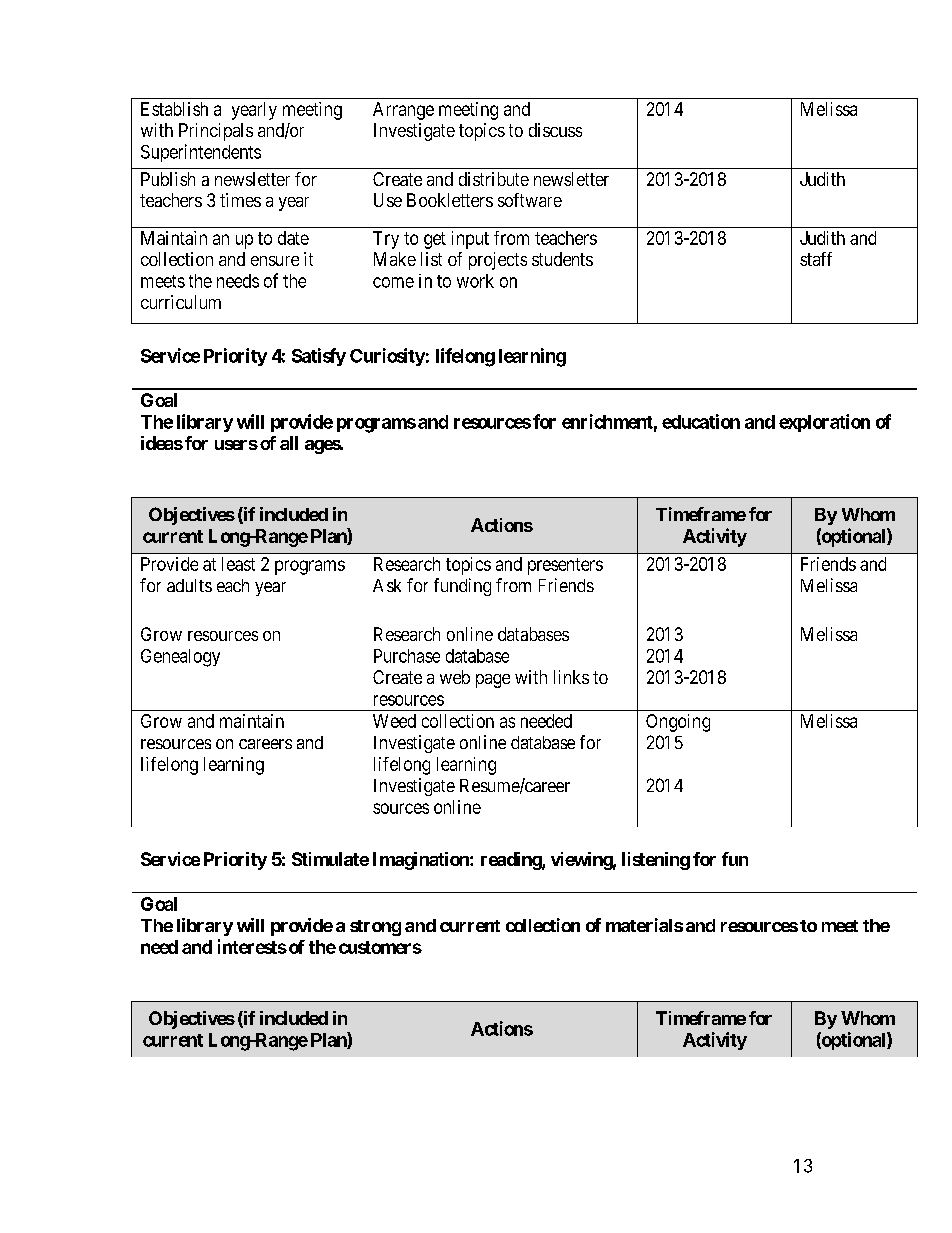  I want to click on staff, so click(816, 259).
